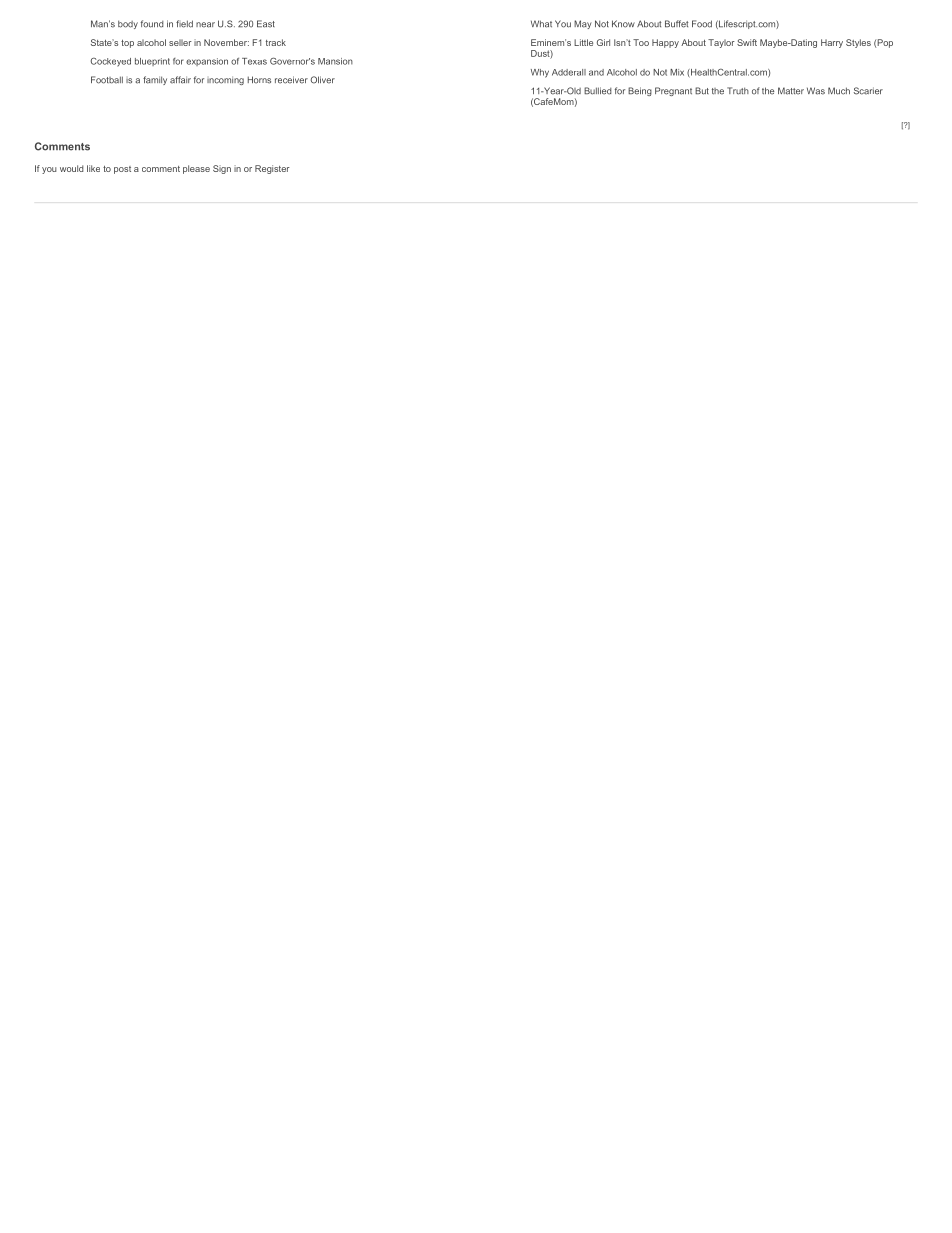 This document has width=952, height=1233. Describe the element at coordinates (791, 91) in the document. I see `Matter` at that location.
